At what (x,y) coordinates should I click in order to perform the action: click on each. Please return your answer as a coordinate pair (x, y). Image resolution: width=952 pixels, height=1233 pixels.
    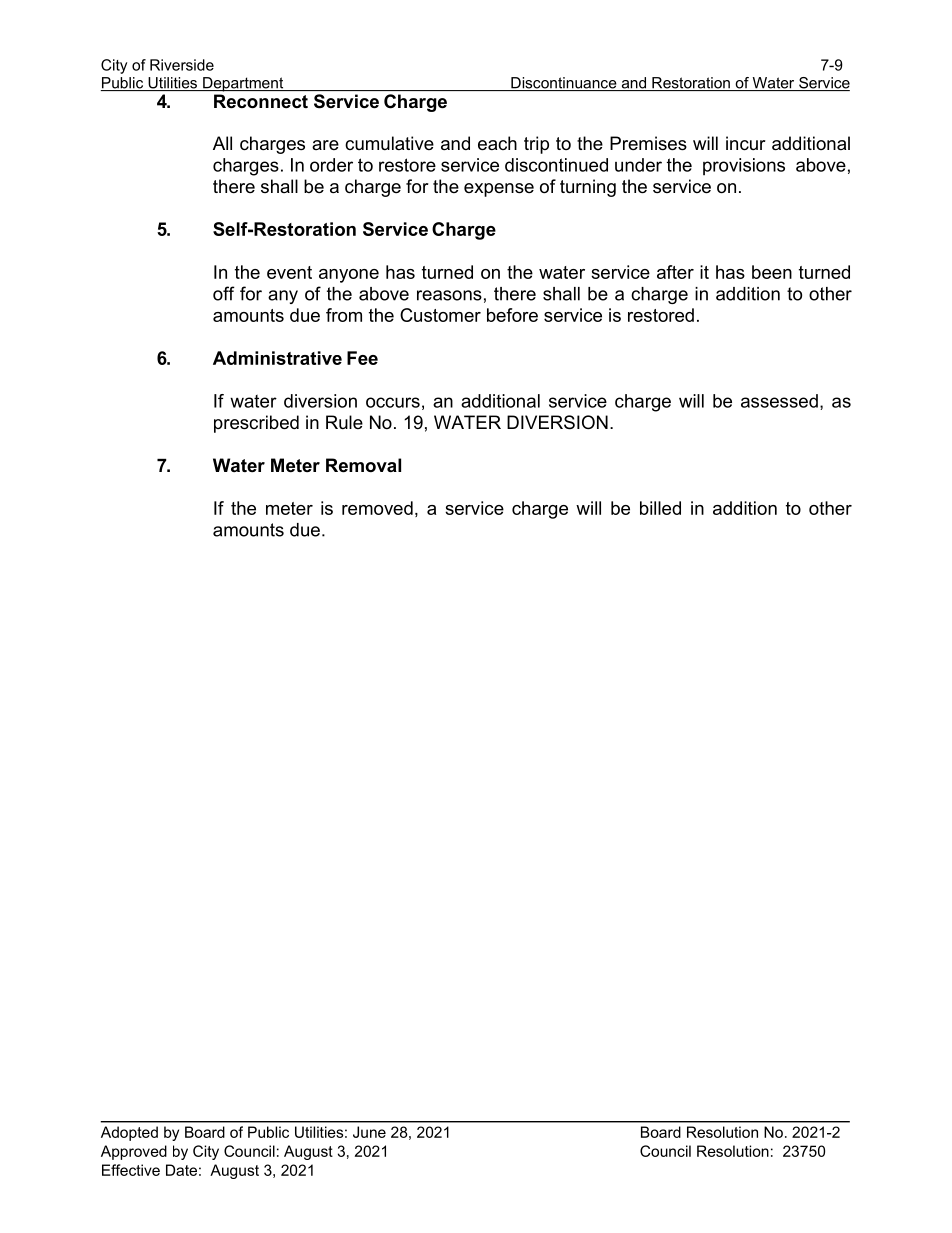
    Looking at the image, I should click on (497, 143).
